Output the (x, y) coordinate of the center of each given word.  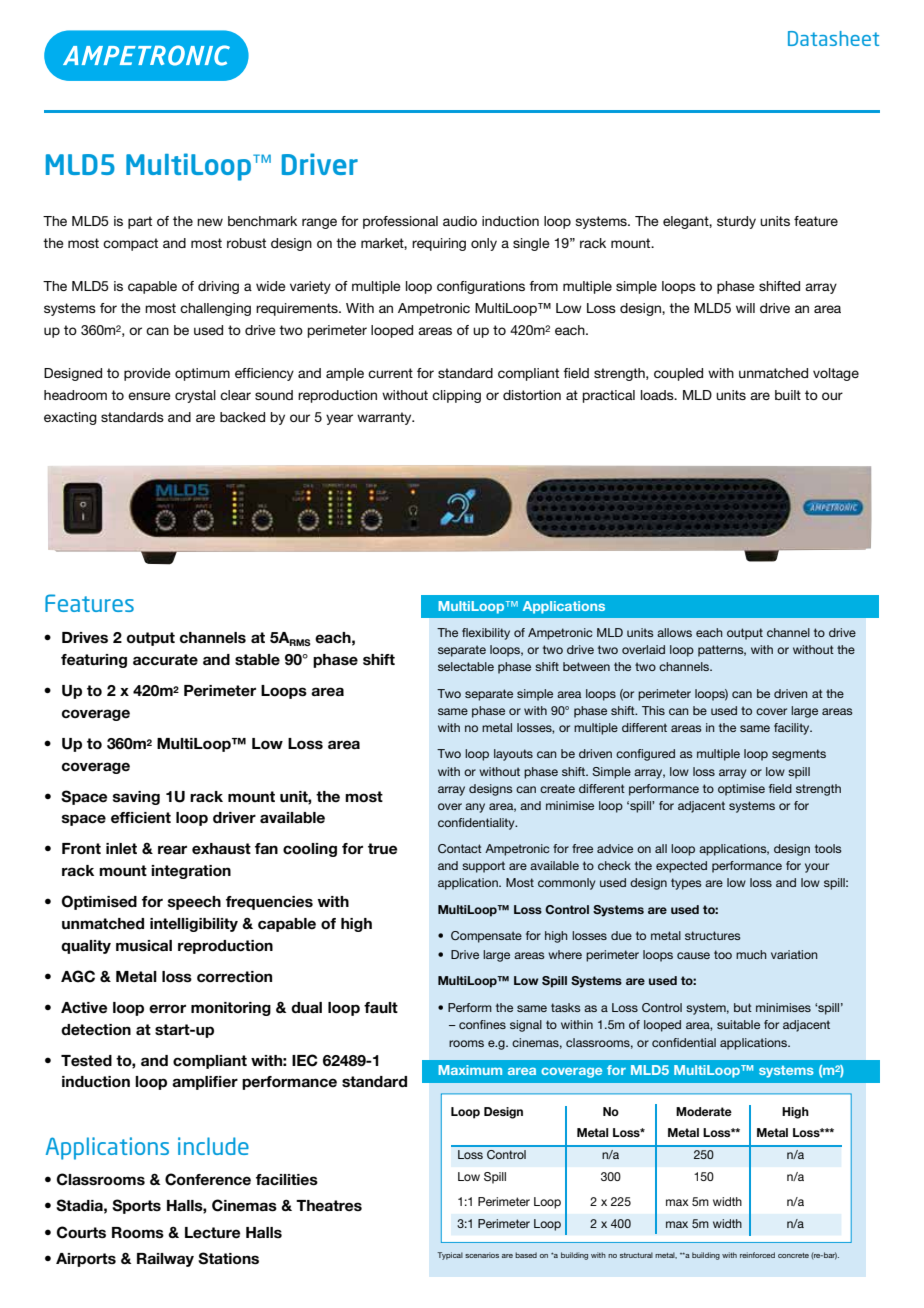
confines (482, 1024)
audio (460, 221)
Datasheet (833, 38)
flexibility (486, 634)
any (475, 808)
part (140, 222)
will (745, 308)
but (743, 1007)
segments (799, 755)
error (167, 1008)
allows (674, 632)
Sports (136, 1206)
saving (136, 798)
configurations (481, 287)
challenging (215, 309)
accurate (165, 660)
